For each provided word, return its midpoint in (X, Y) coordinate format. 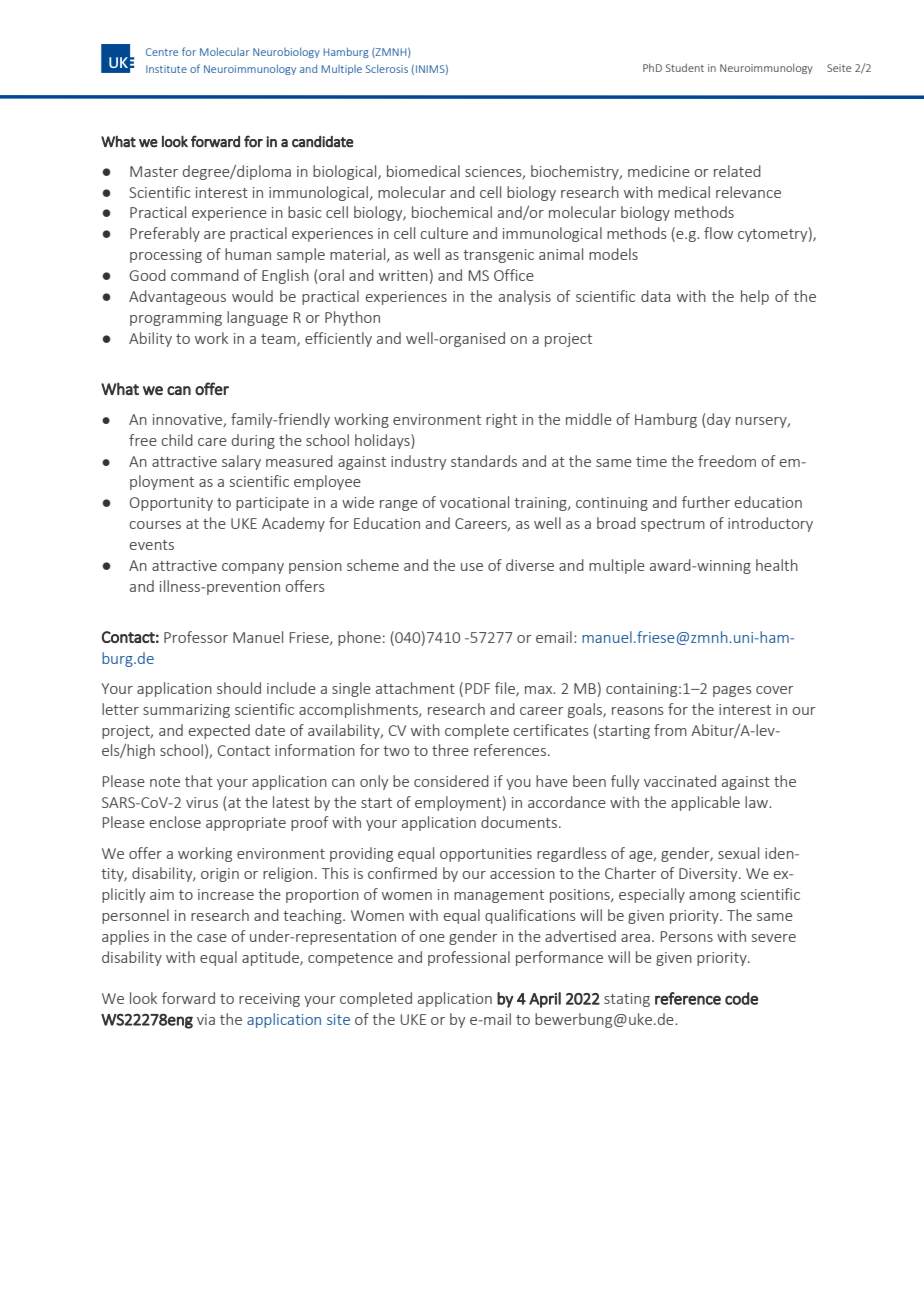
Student (685, 67)
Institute (166, 69)
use (472, 567)
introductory (770, 524)
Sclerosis (387, 68)
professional (469, 958)
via (206, 1019)
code (741, 998)
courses (155, 525)
